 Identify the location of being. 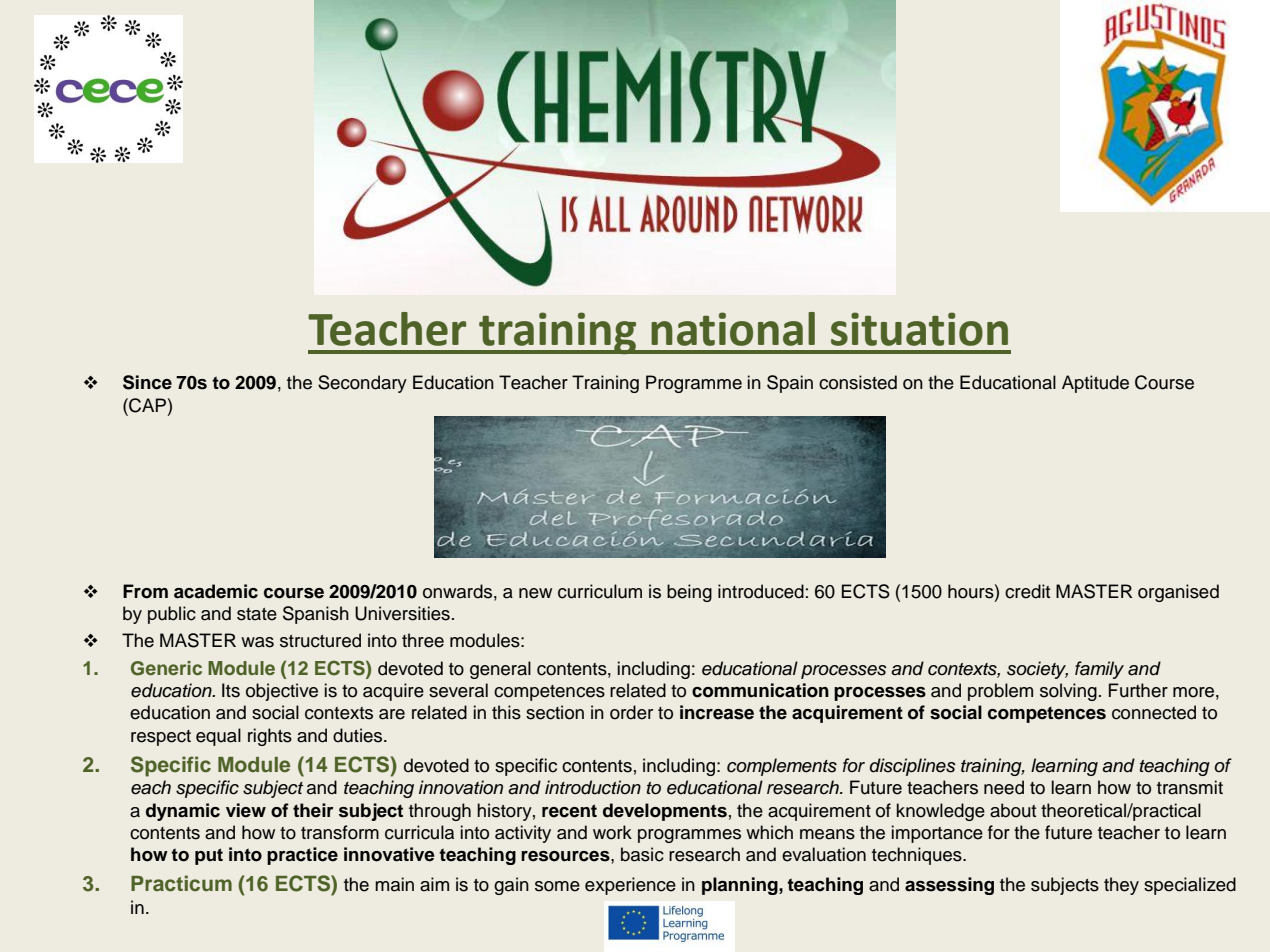
(689, 593).
